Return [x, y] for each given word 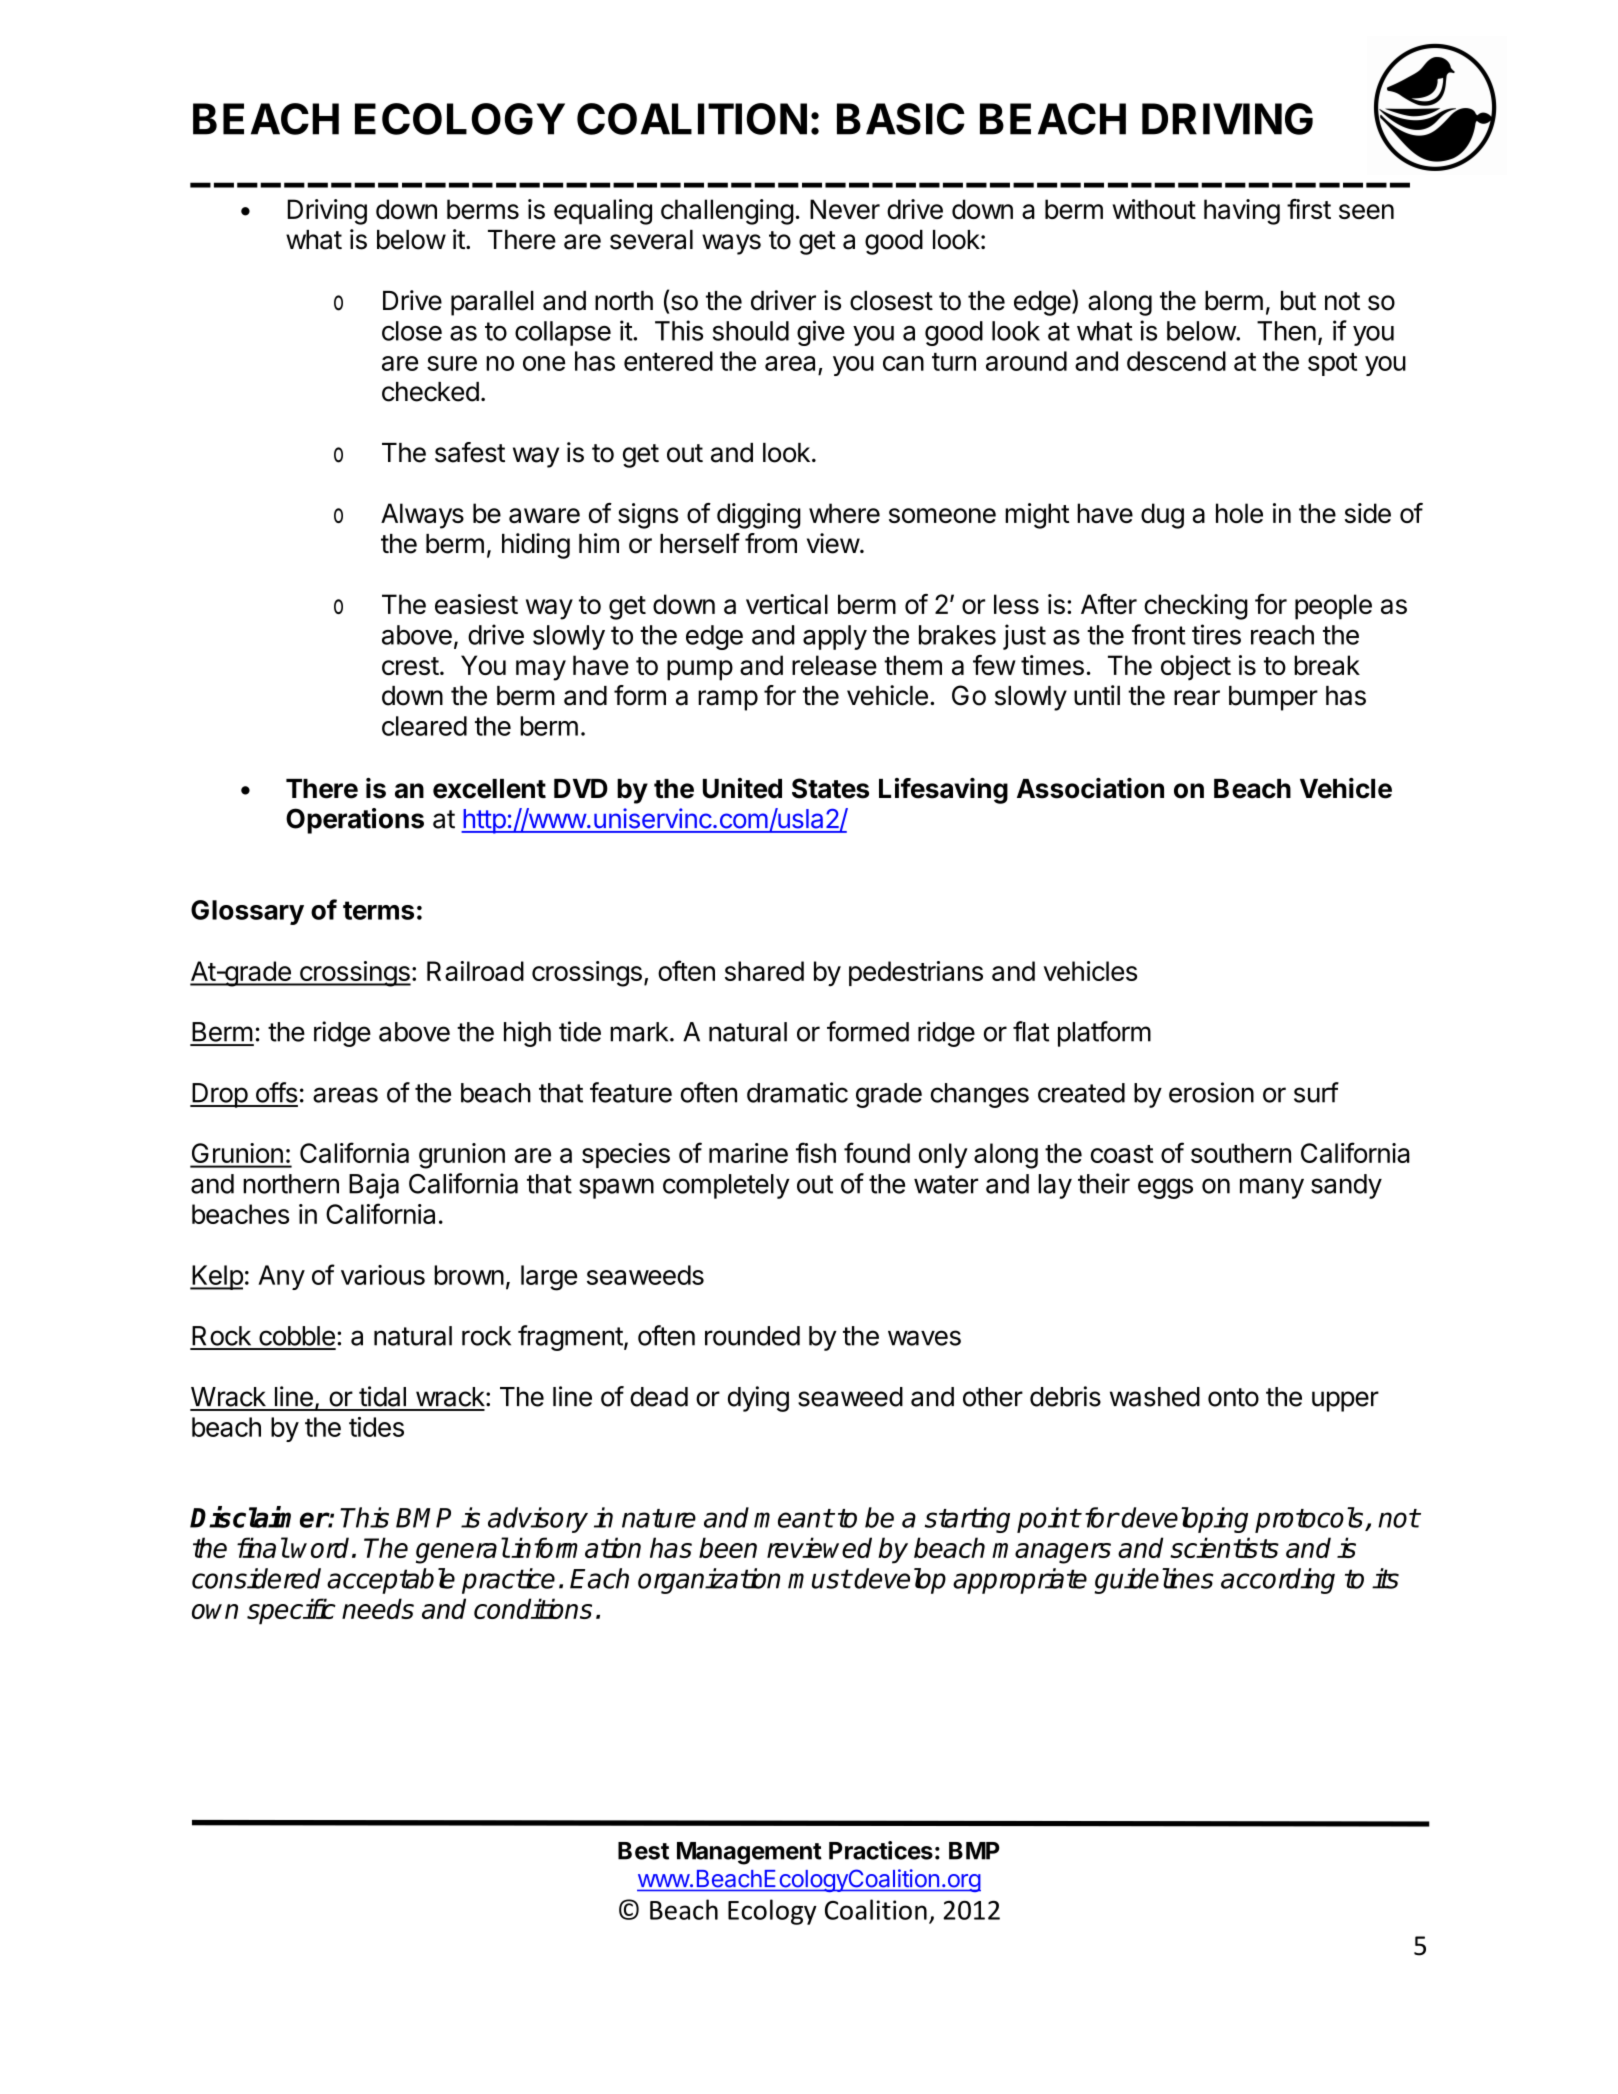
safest [470, 452]
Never [845, 209]
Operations [355, 821]
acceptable [391, 1581]
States [830, 788]
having [1242, 212]
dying [758, 1399]
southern [1241, 1153]
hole [1239, 513]
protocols [1310, 1520]
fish [816, 1152]
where [844, 513]
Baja [374, 1186]
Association [1090, 788]
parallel [492, 303]
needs [378, 1608]
